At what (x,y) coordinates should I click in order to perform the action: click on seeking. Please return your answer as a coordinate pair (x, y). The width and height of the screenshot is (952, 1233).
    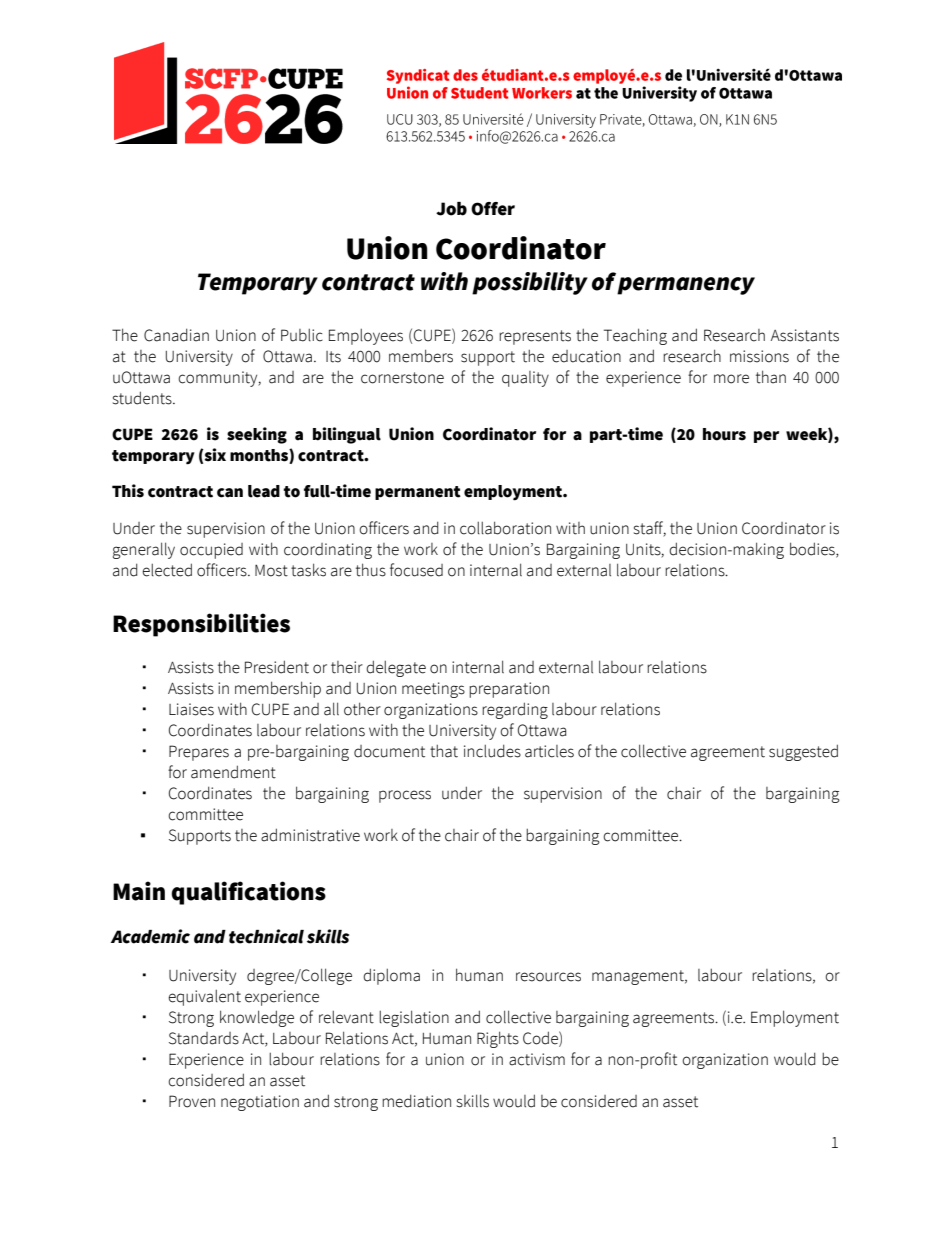
    Looking at the image, I should click on (257, 435).
